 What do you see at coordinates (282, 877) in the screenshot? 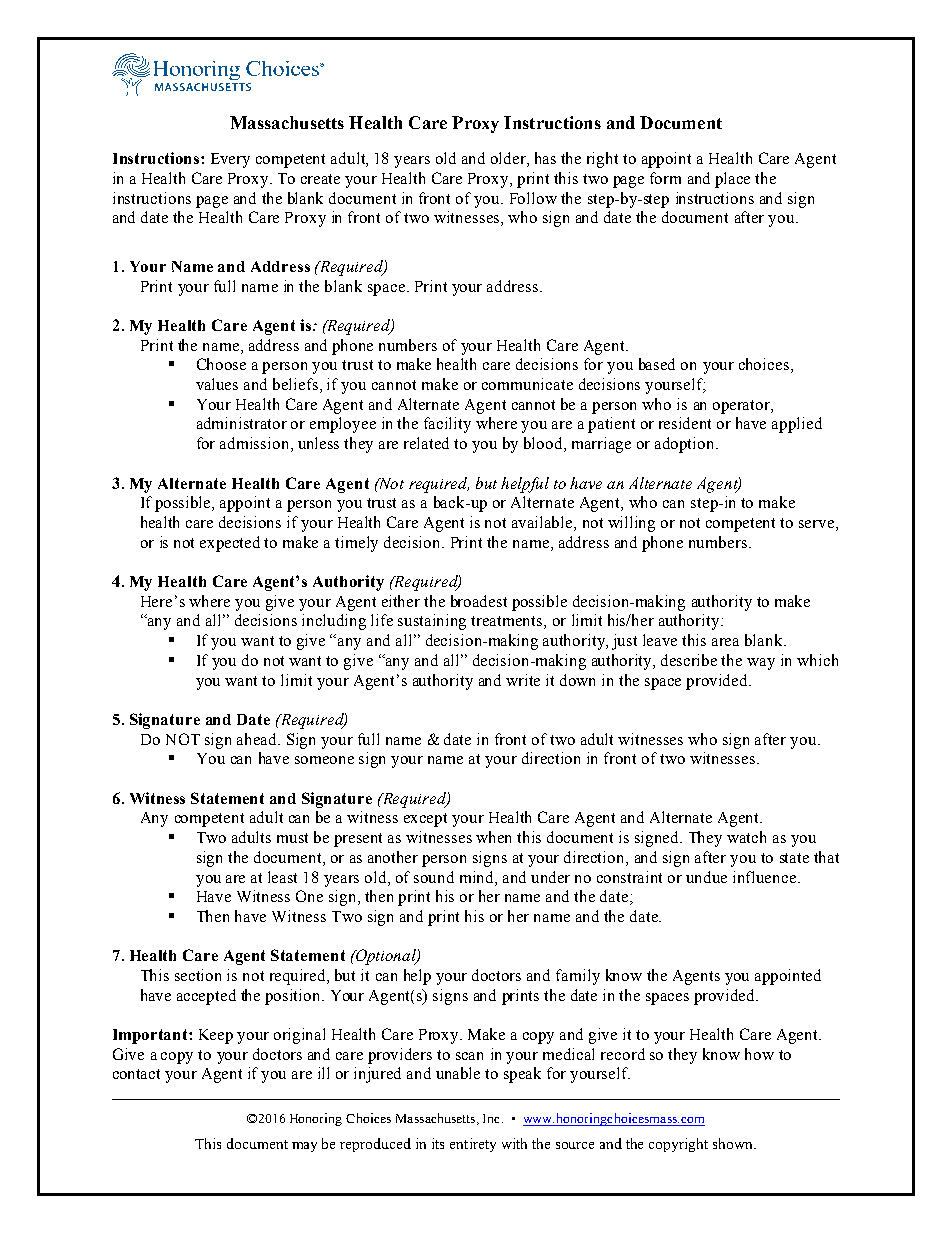
I see `least` at bounding box center [282, 877].
